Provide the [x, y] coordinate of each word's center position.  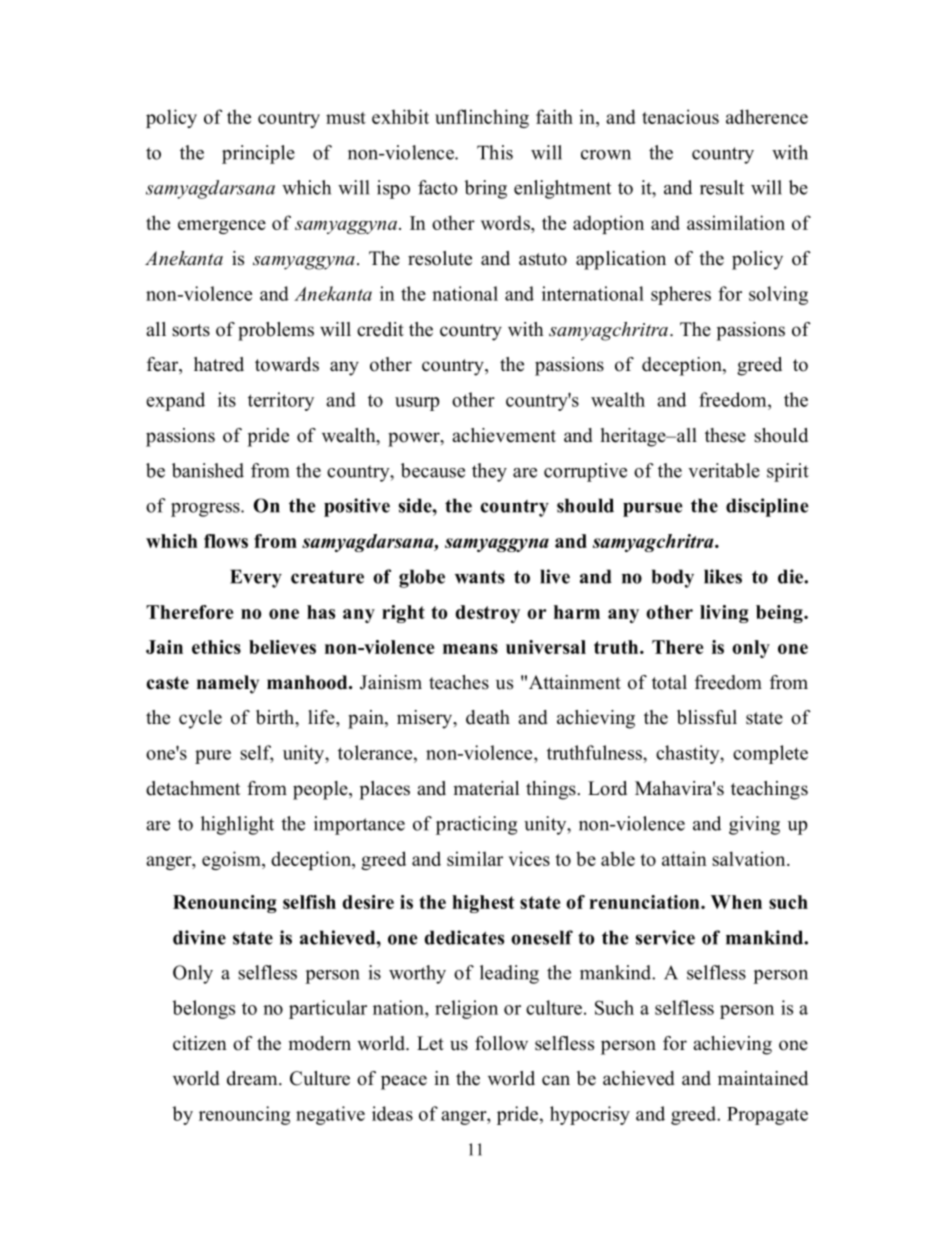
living [724, 614]
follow [501, 1043]
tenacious [680, 116]
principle [258, 154]
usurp [417, 404]
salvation [750, 858]
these [725, 435]
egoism [232, 860]
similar [475, 858]
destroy [488, 614]
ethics [216, 647]
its [227, 399]
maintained [763, 1078]
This [495, 152]
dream [253, 1078]
